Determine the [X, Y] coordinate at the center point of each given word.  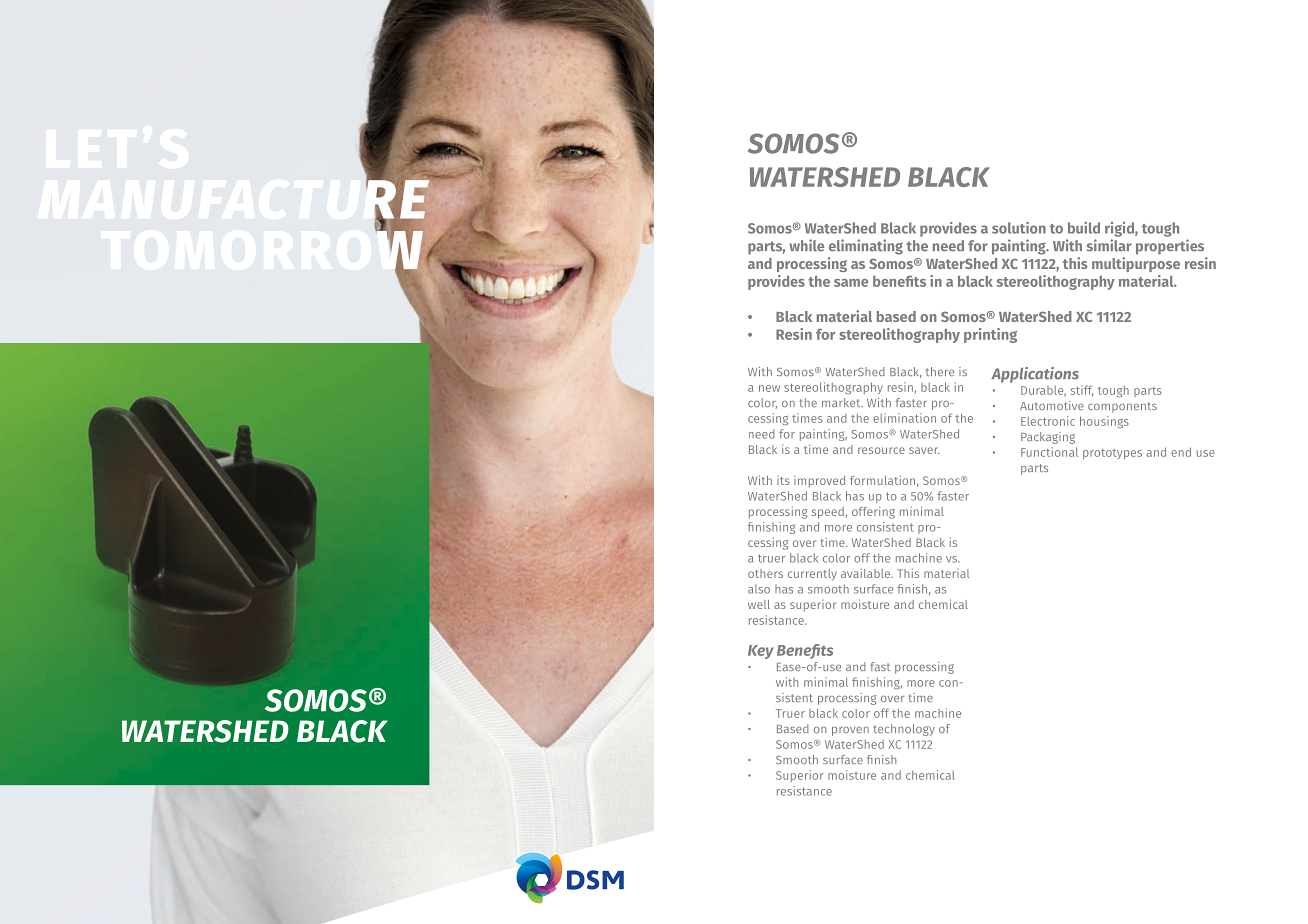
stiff [1082, 391]
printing [990, 335]
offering [873, 512]
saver [924, 450]
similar [1109, 245]
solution [1019, 228]
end [1181, 452]
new [769, 388]
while [806, 245]
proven [850, 731]
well [759, 604]
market [842, 402]
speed [829, 513]
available [867, 573]
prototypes [1112, 454]
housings [1104, 422]
